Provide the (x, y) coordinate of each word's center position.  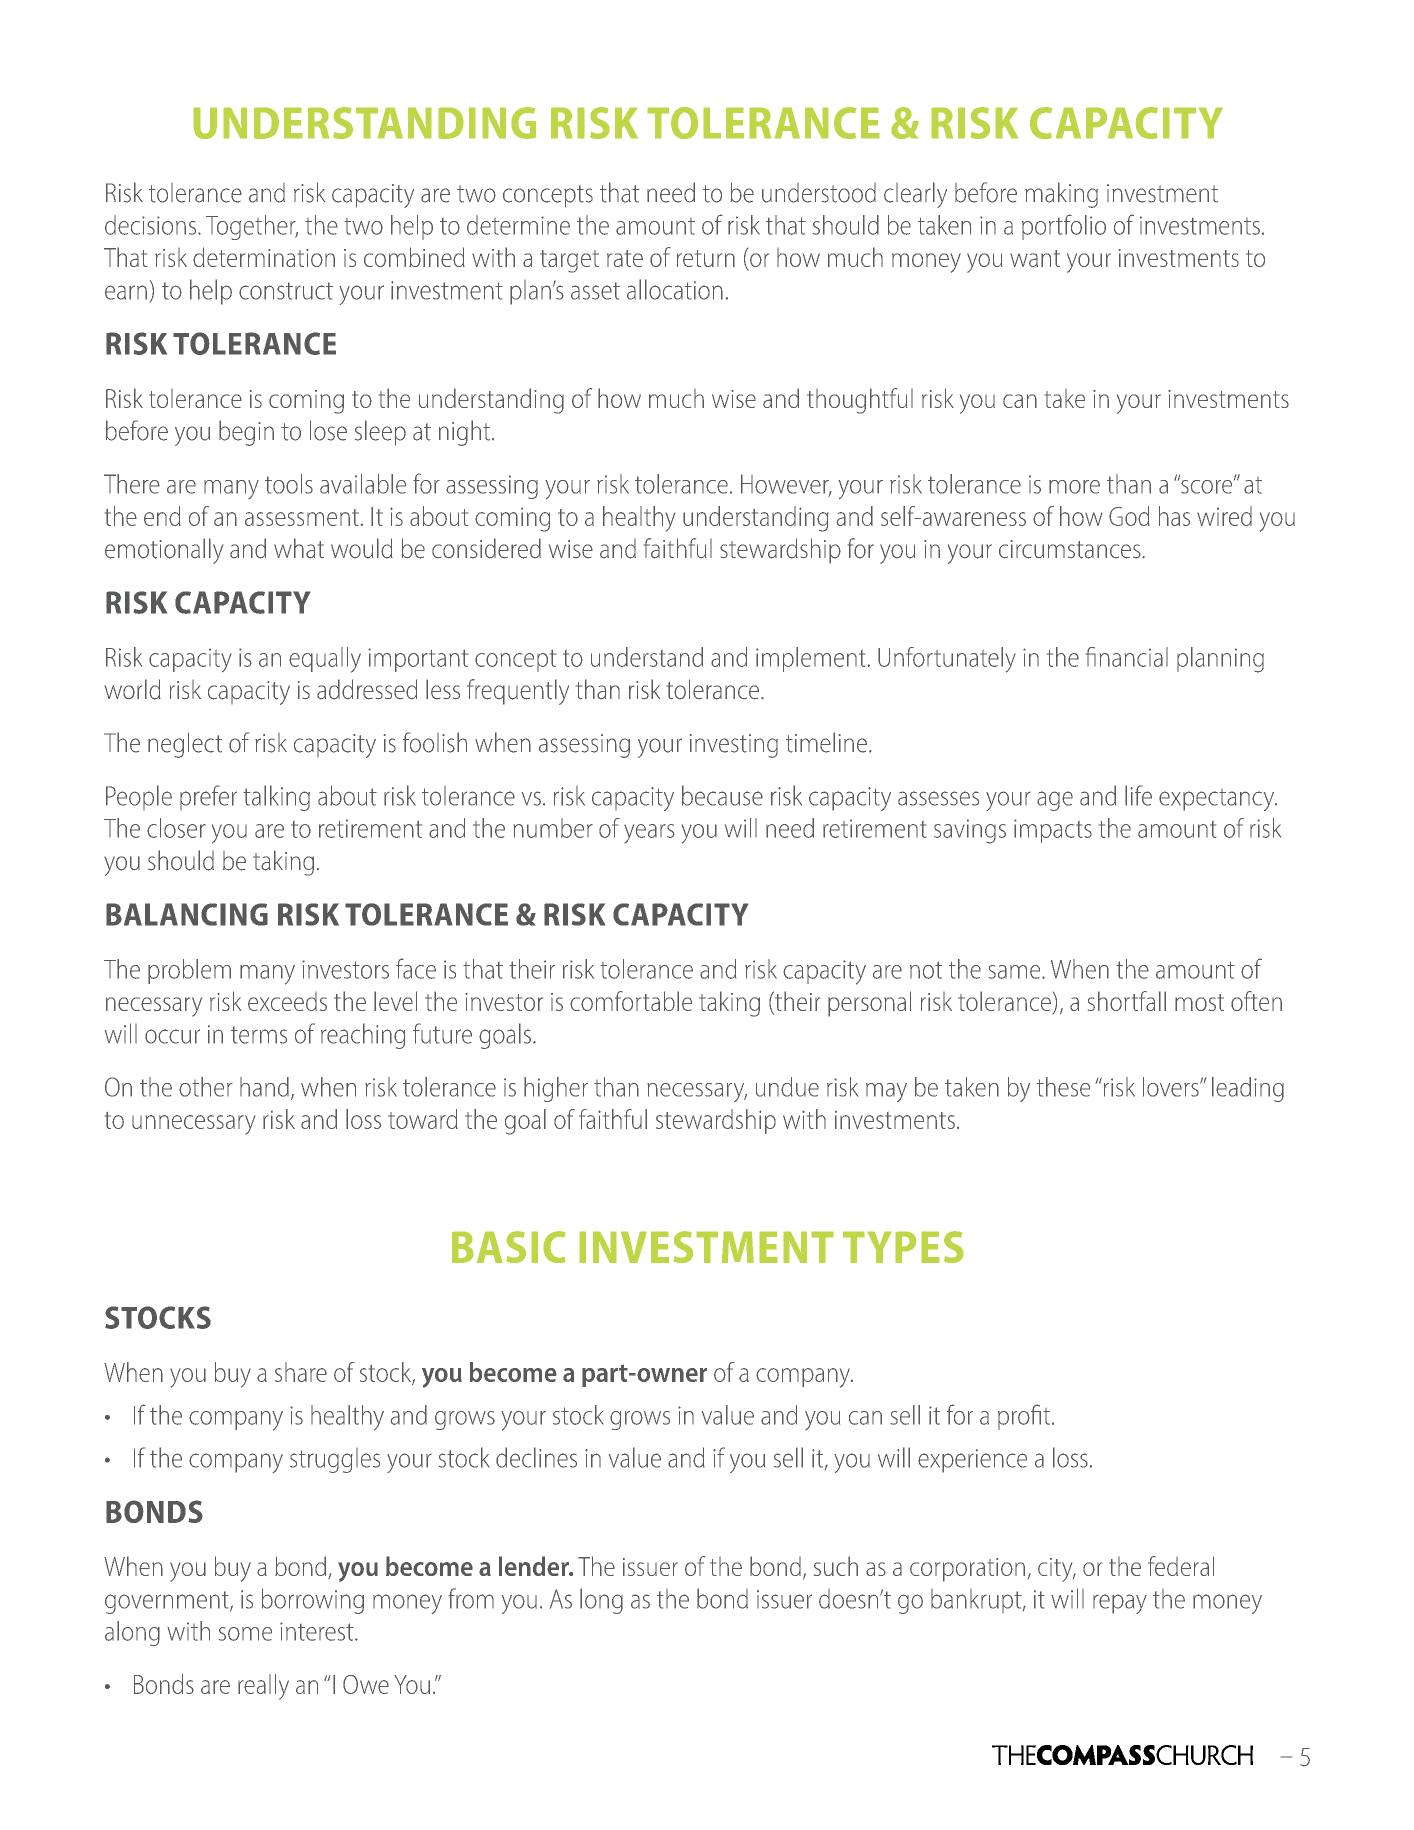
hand (264, 1087)
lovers (1172, 1087)
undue (787, 1087)
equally (325, 660)
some (245, 1634)
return (706, 258)
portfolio (1064, 227)
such (836, 1566)
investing (734, 746)
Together (252, 227)
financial (1127, 657)
